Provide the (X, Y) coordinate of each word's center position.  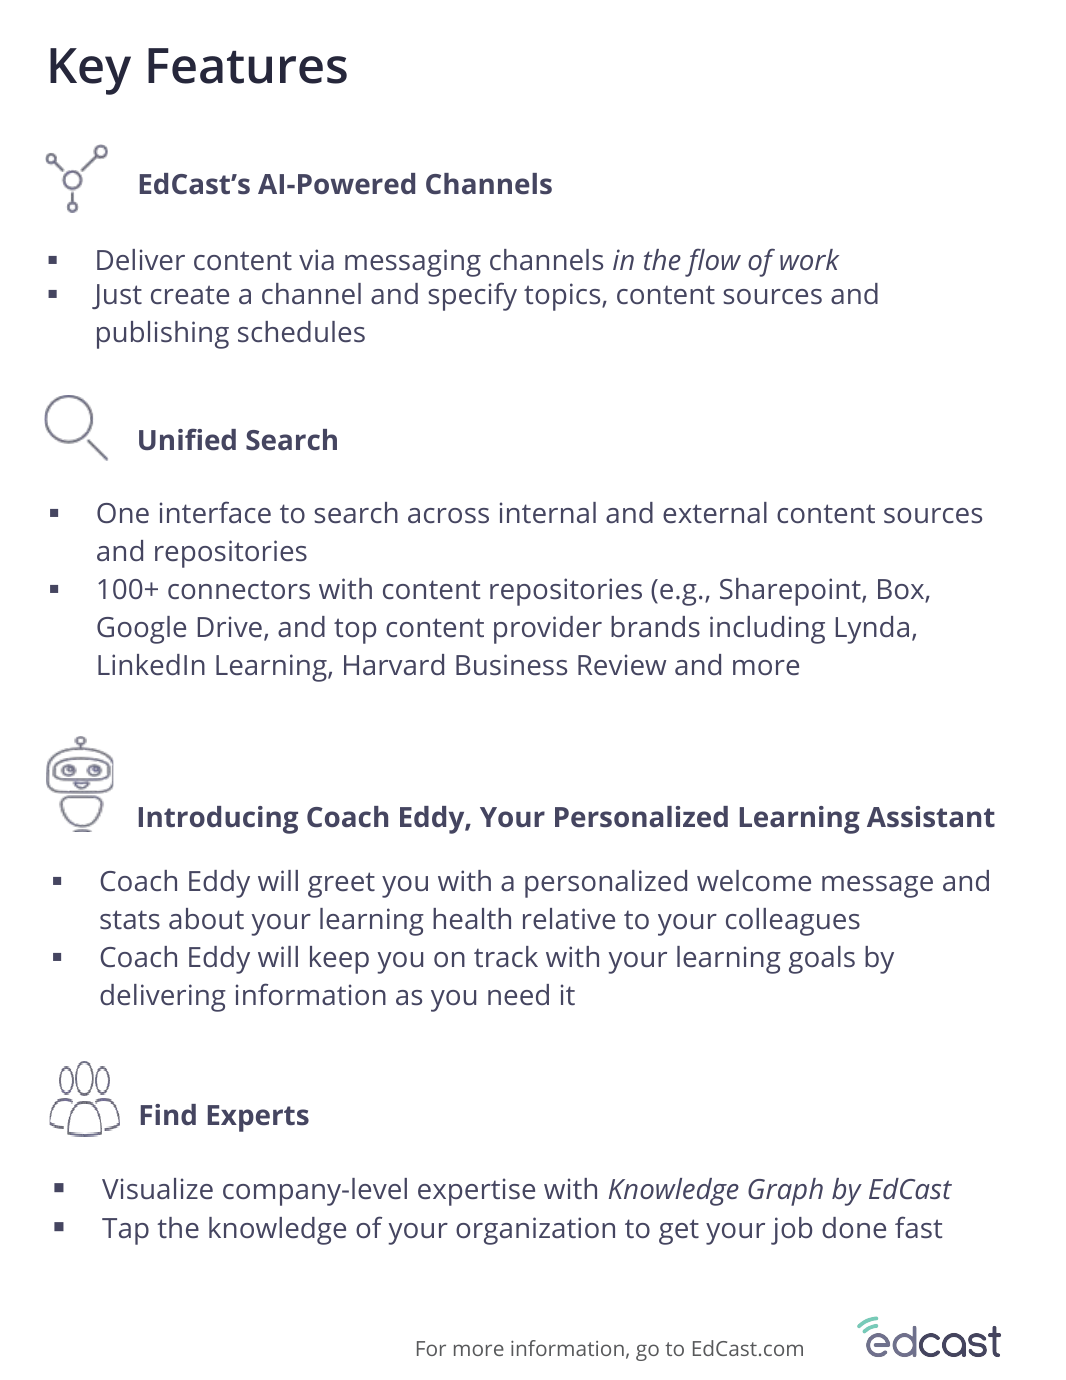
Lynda (872, 630)
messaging (413, 263)
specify (473, 296)
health (472, 918)
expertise (476, 1192)
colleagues (793, 922)
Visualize (157, 1188)
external (715, 512)
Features (247, 66)
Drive (230, 626)
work (809, 259)
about (206, 918)
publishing (163, 335)
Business (511, 664)
